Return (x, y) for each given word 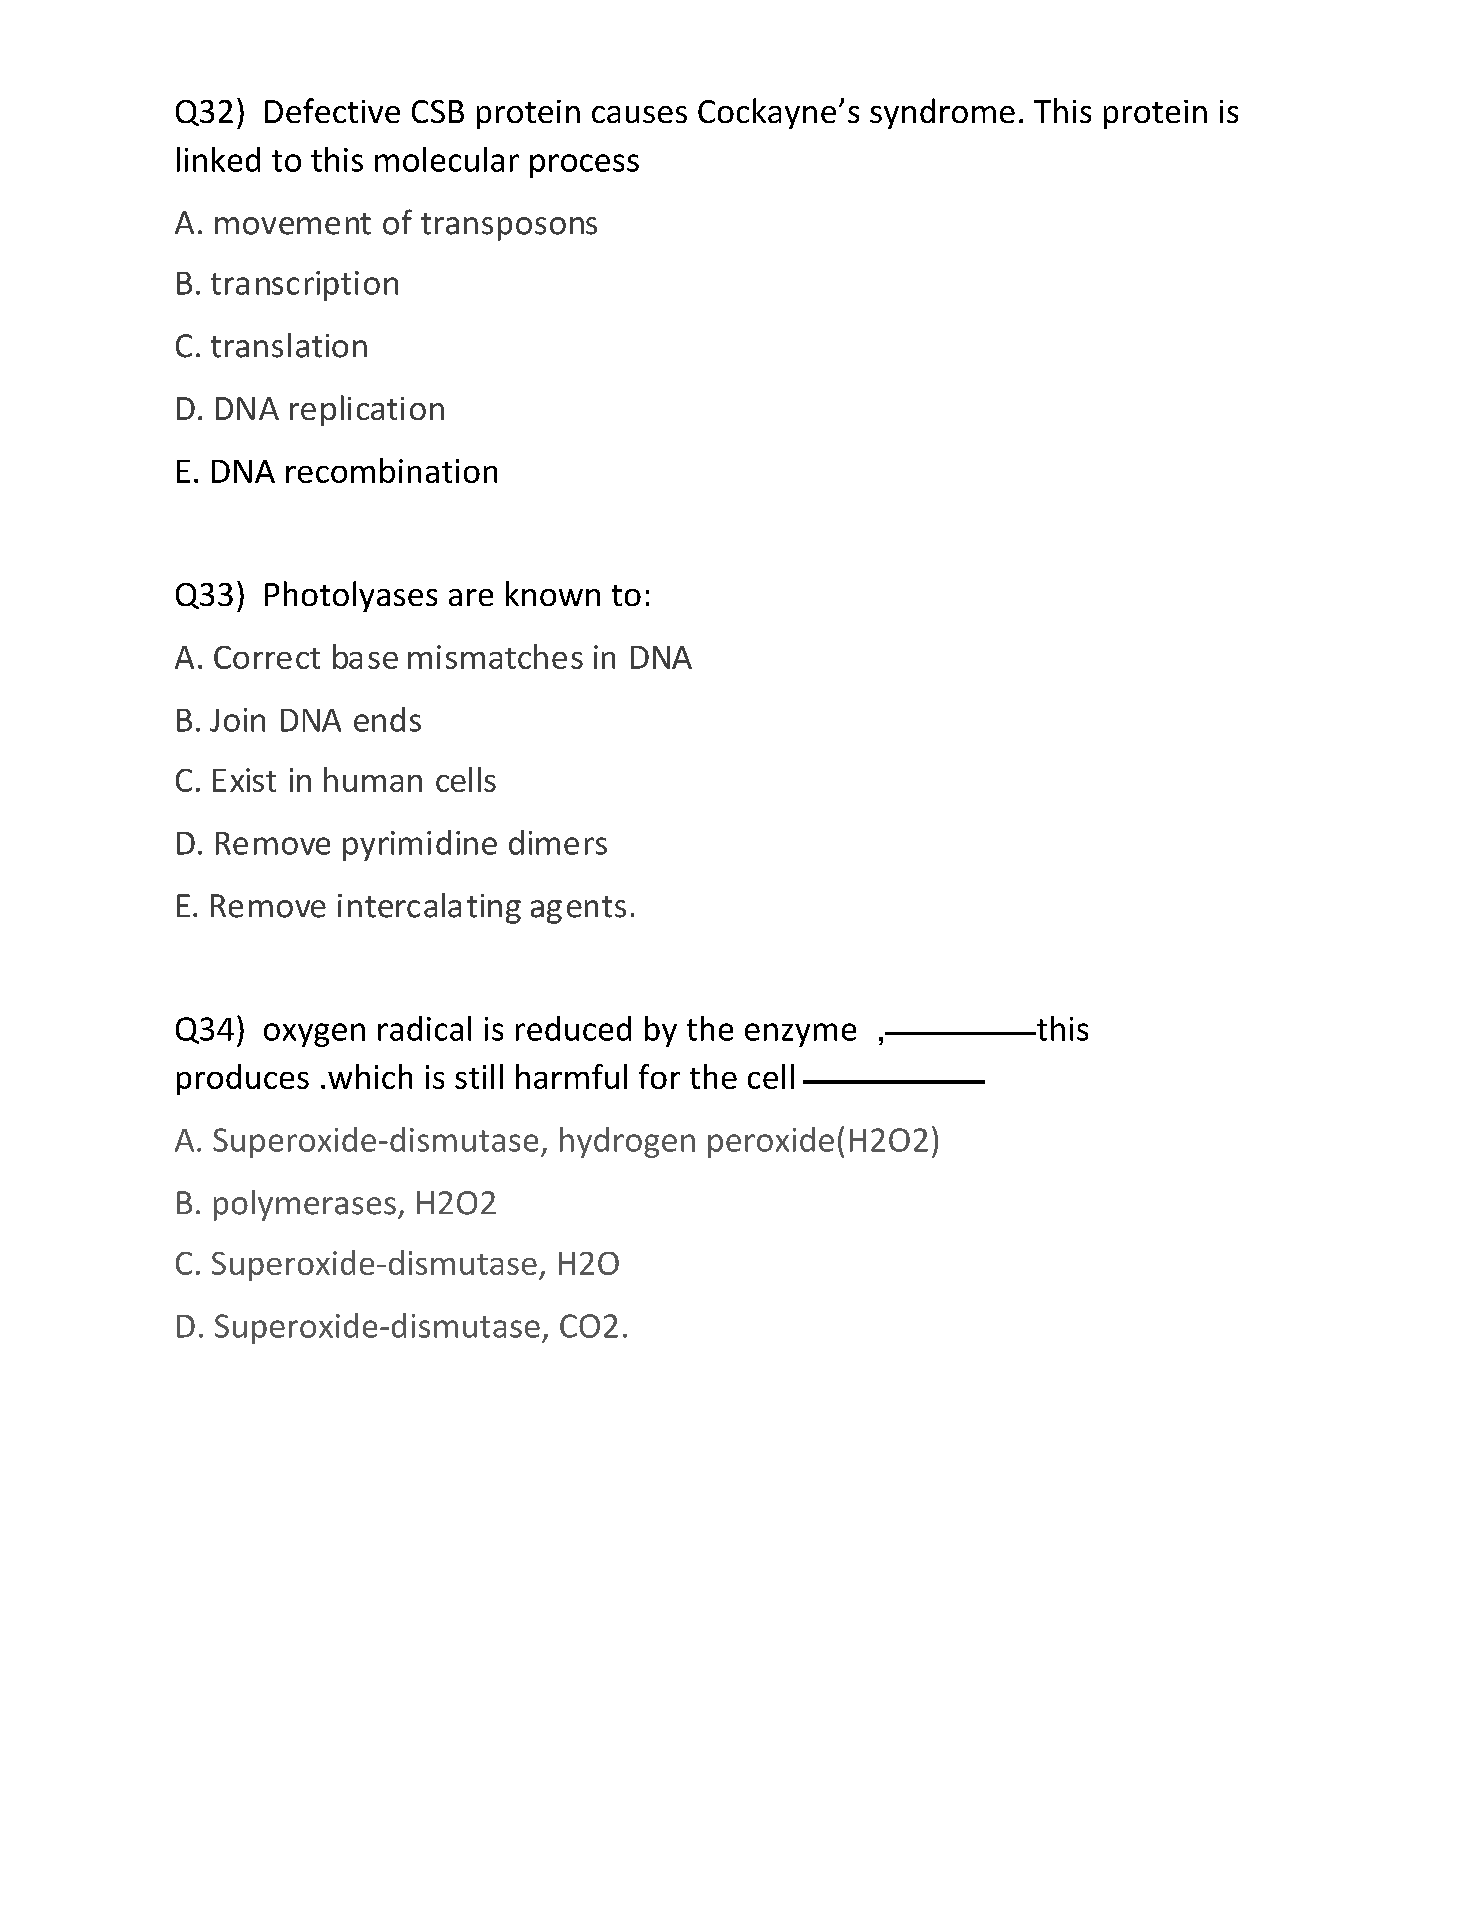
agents (578, 910)
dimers (558, 842)
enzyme (800, 1035)
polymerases (305, 1205)
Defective (332, 110)
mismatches (495, 656)
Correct (267, 657)
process (584, 166)
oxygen (314, 1035)
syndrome (942, 113)
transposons (509, 227)
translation (289, 345)
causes (639, 114)
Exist (244, 780)
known (553, 593)
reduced (573, 1028)
